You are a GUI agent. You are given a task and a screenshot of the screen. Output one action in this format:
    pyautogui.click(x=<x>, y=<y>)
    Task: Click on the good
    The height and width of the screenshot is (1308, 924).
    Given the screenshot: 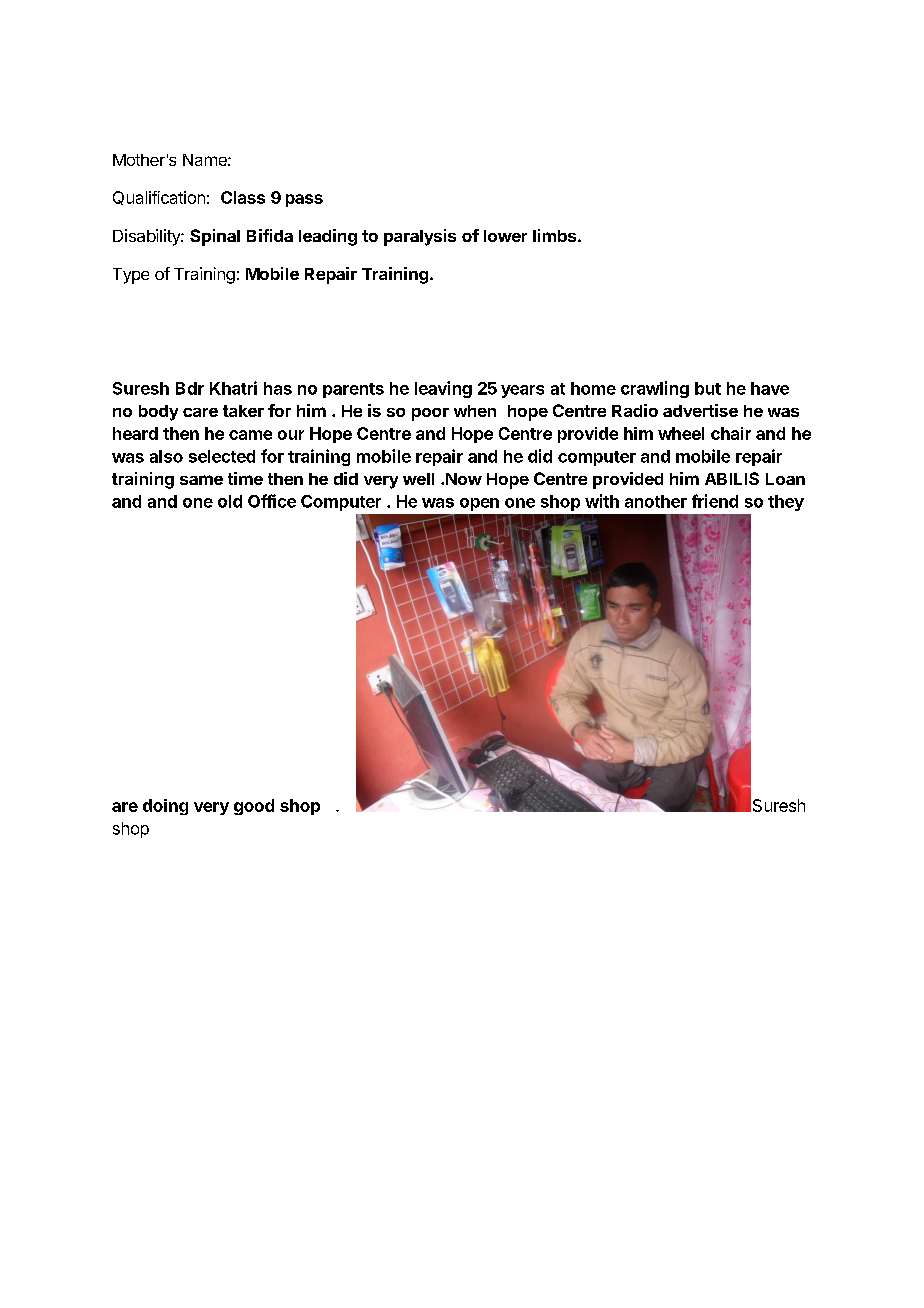 What is the action you would take?
    pyautogui.click(x=254, y=807)
